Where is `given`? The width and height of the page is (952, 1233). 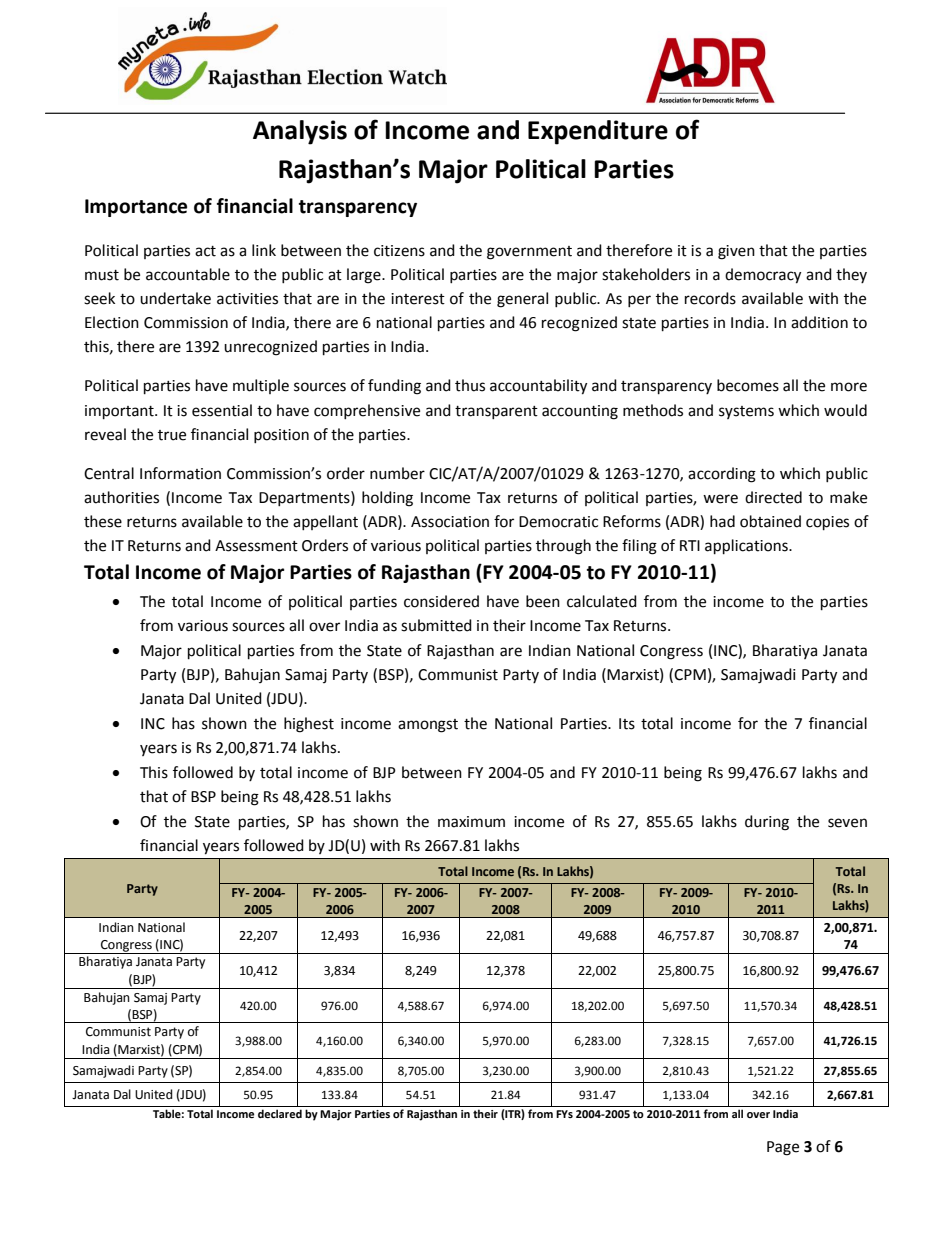 given is located at coordinates (736, 252).
